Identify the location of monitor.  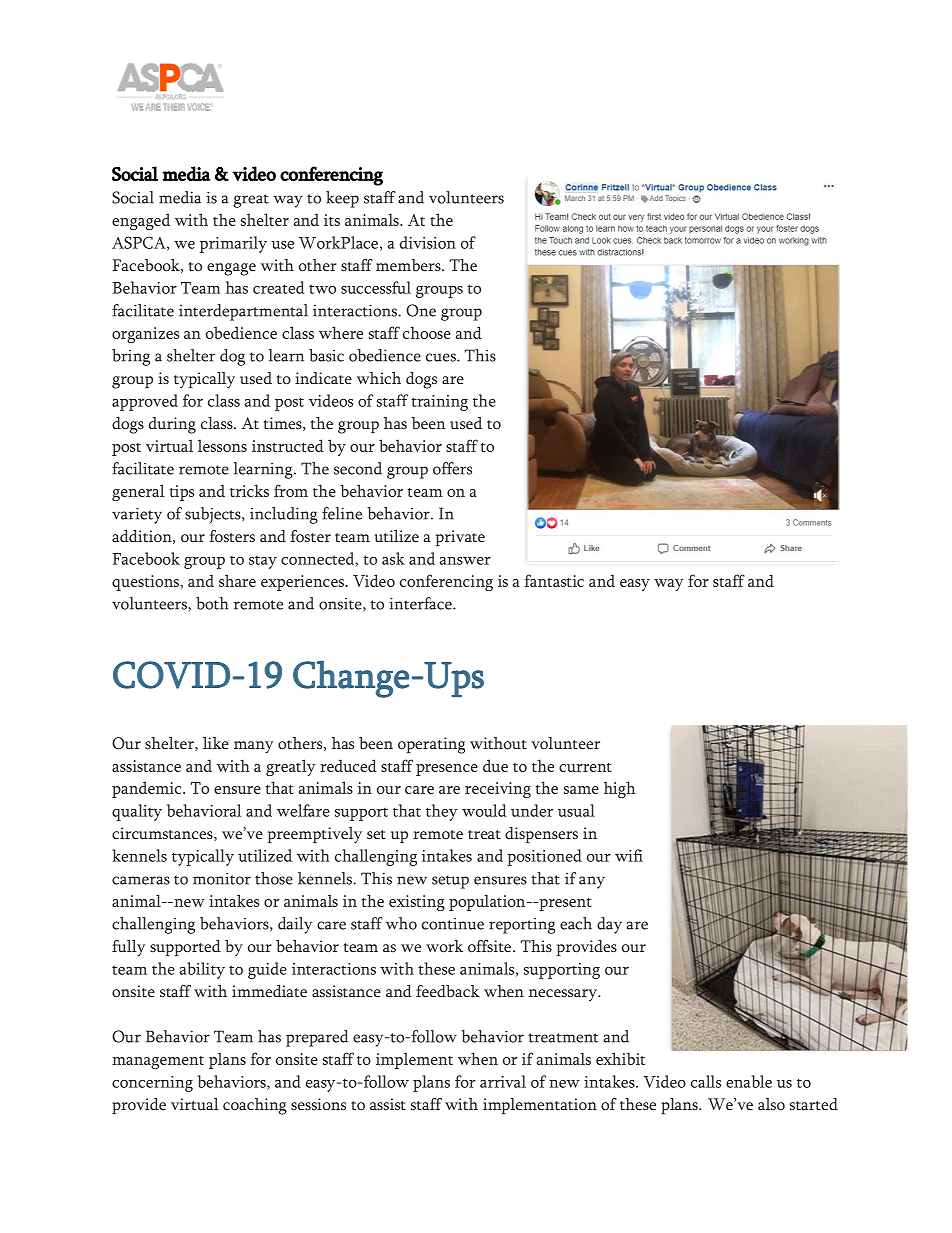
(222, 879).
